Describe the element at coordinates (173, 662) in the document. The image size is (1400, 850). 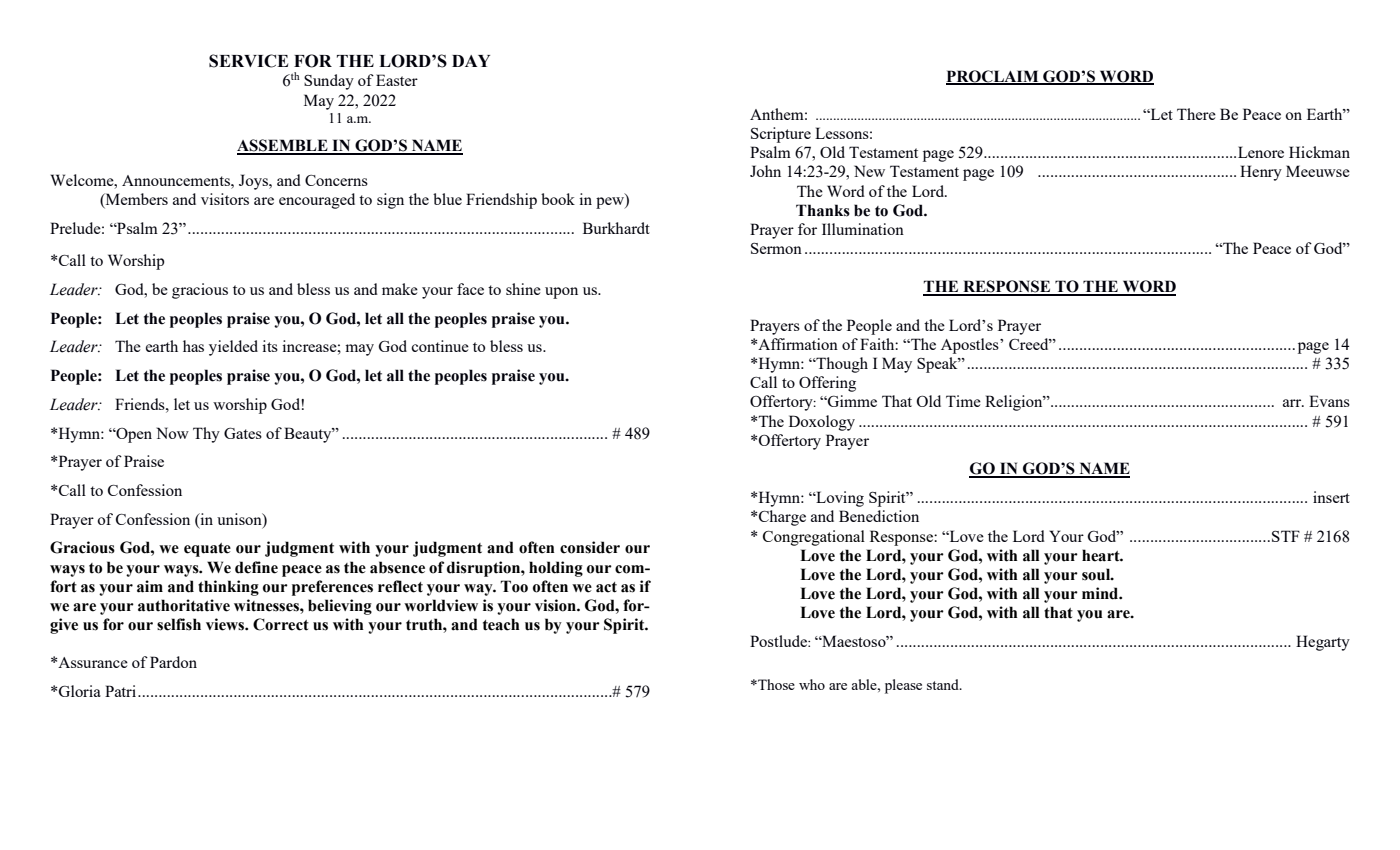
I see `Pardon` at that location.
